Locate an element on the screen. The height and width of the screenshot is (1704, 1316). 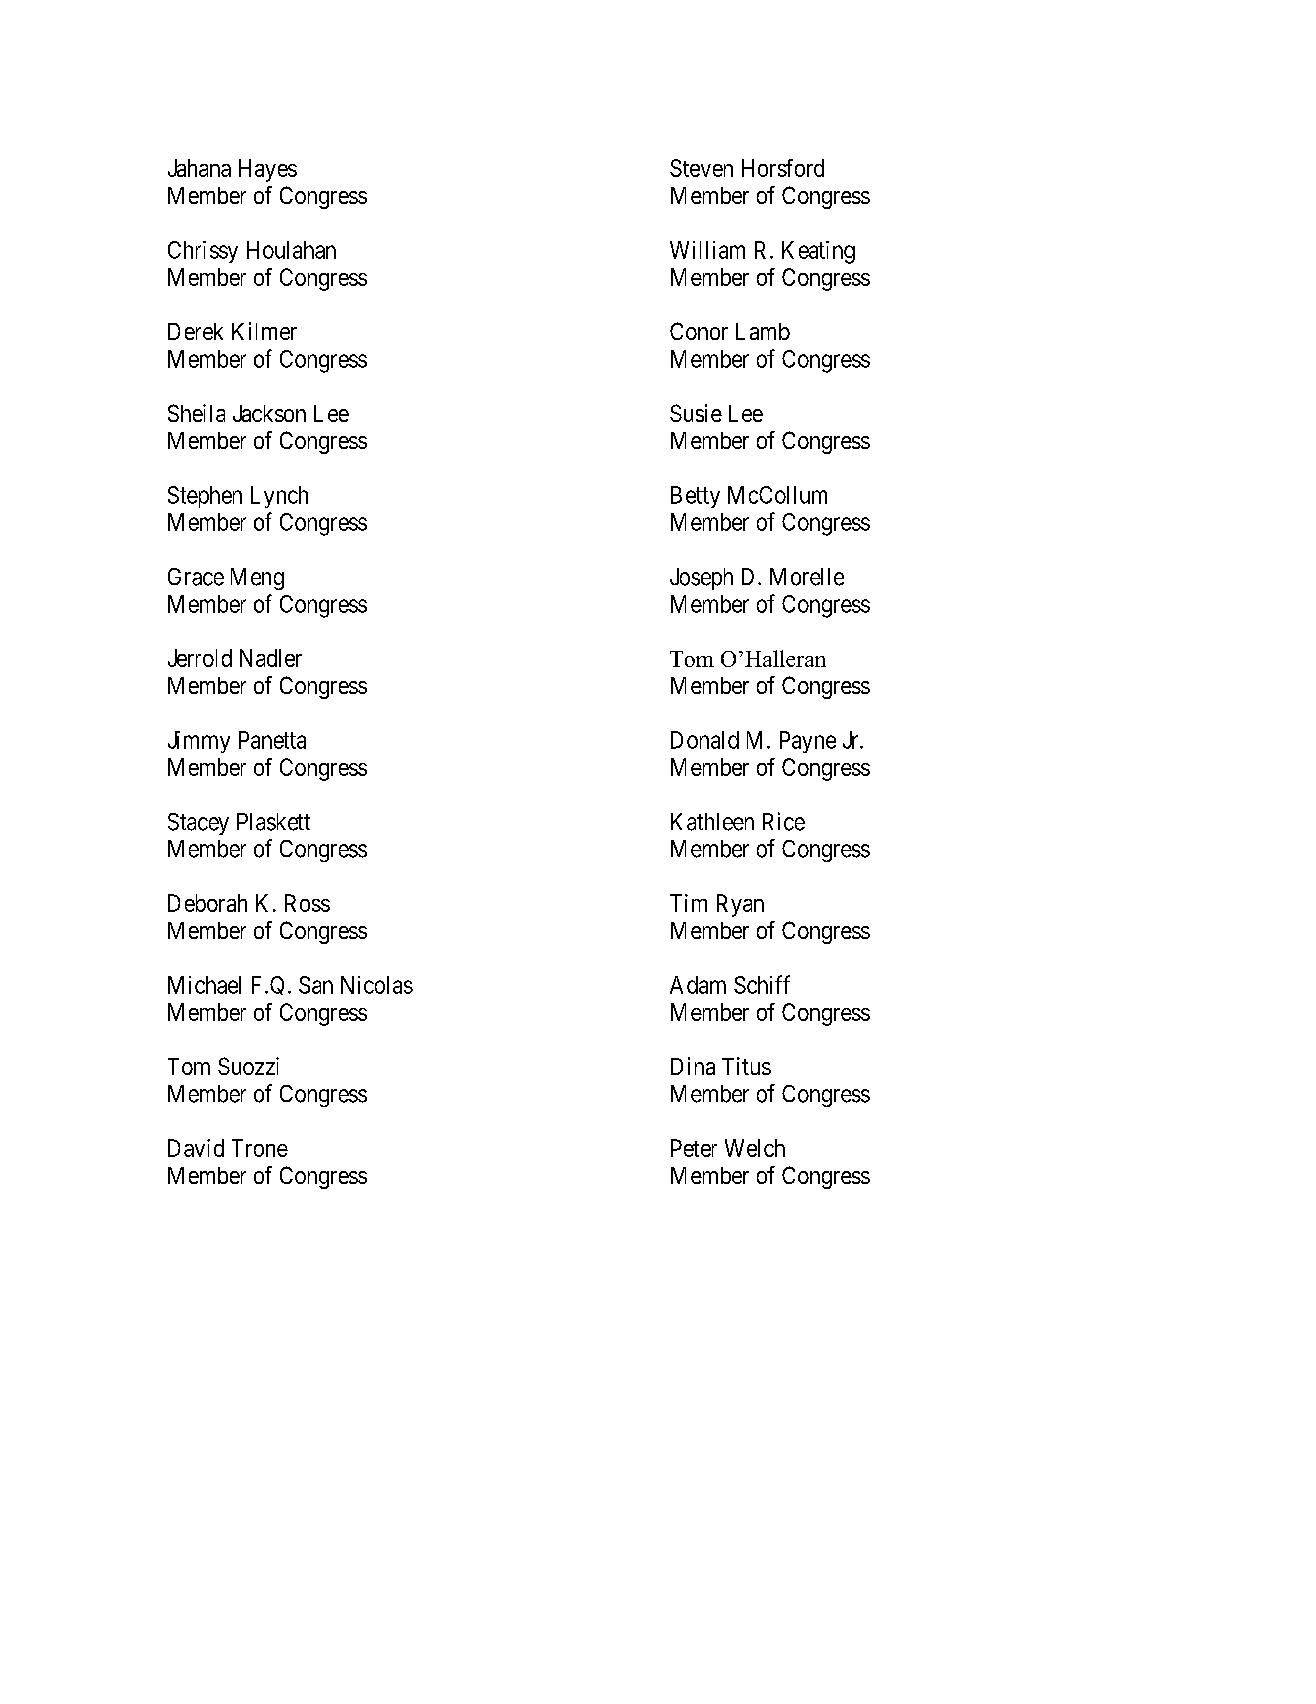
Welch is located at coordinates (755, 1148).
